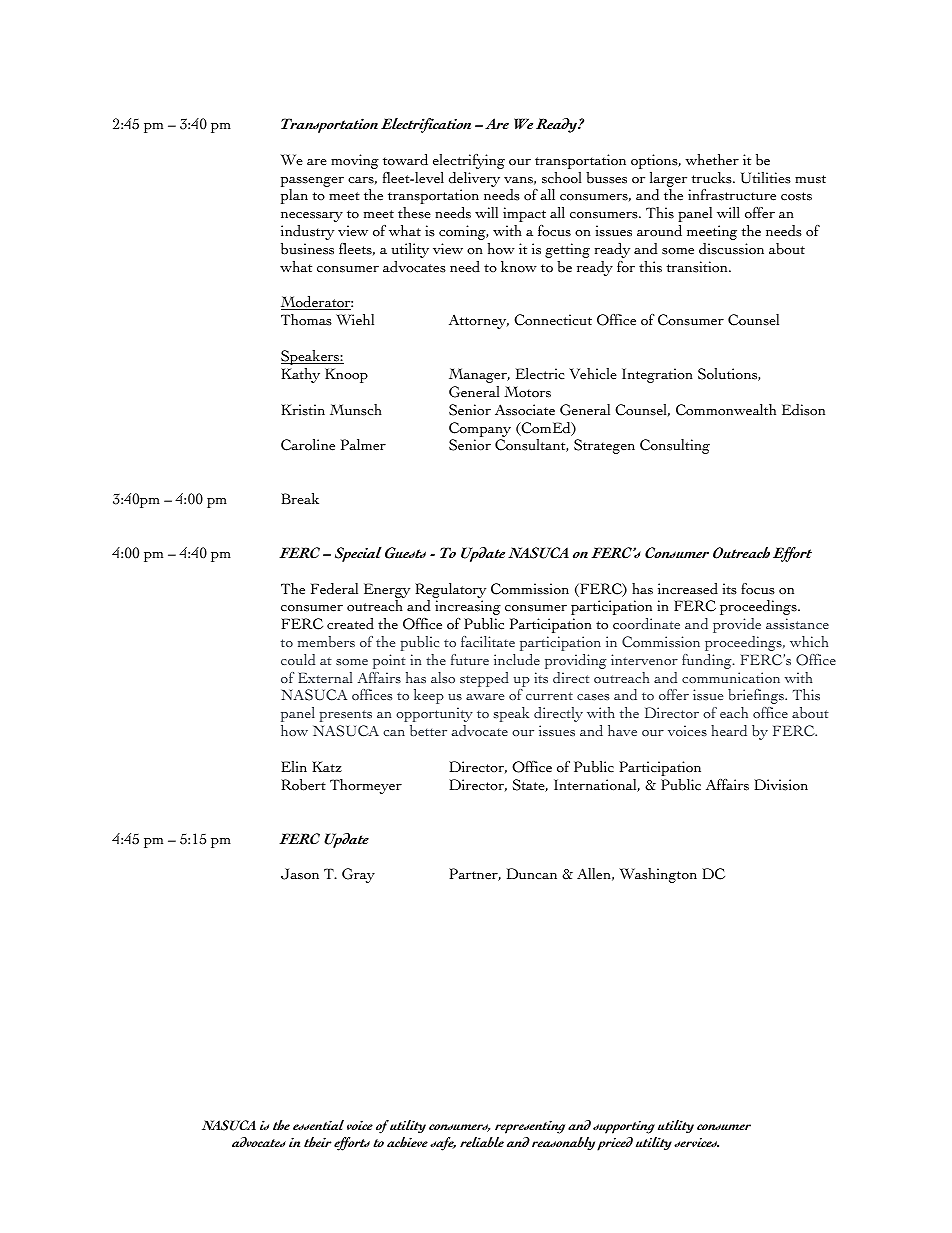 This screenshot has height=1233, width=952. What do you see at coordinates (726, 410) in the screenshot?
I see `Commonwealth` at bounding box center [726, 410].
